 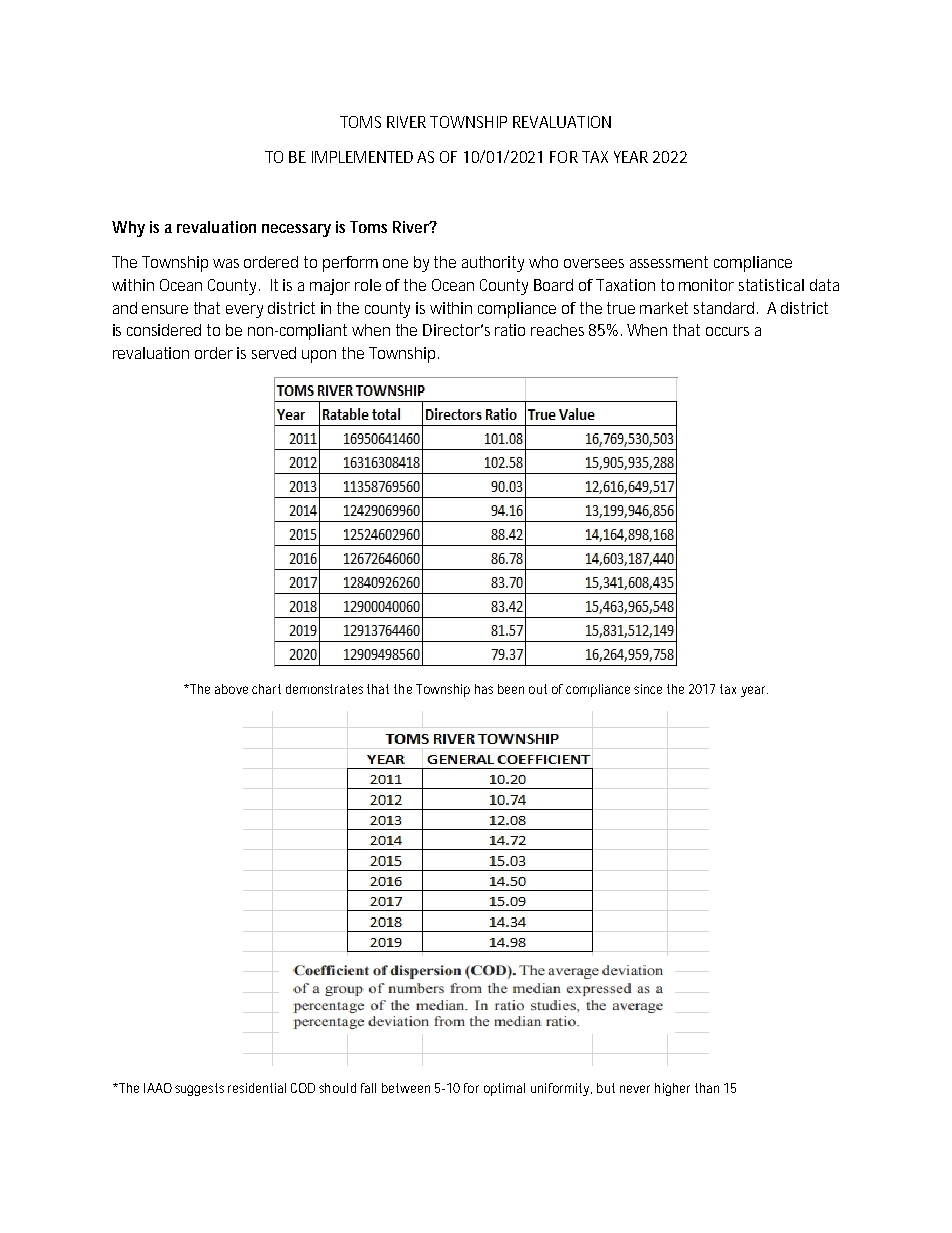 What do you see at coordinates (669, 262) in the screenshot?
I see `assessment` at bounding box center [669, 262].
